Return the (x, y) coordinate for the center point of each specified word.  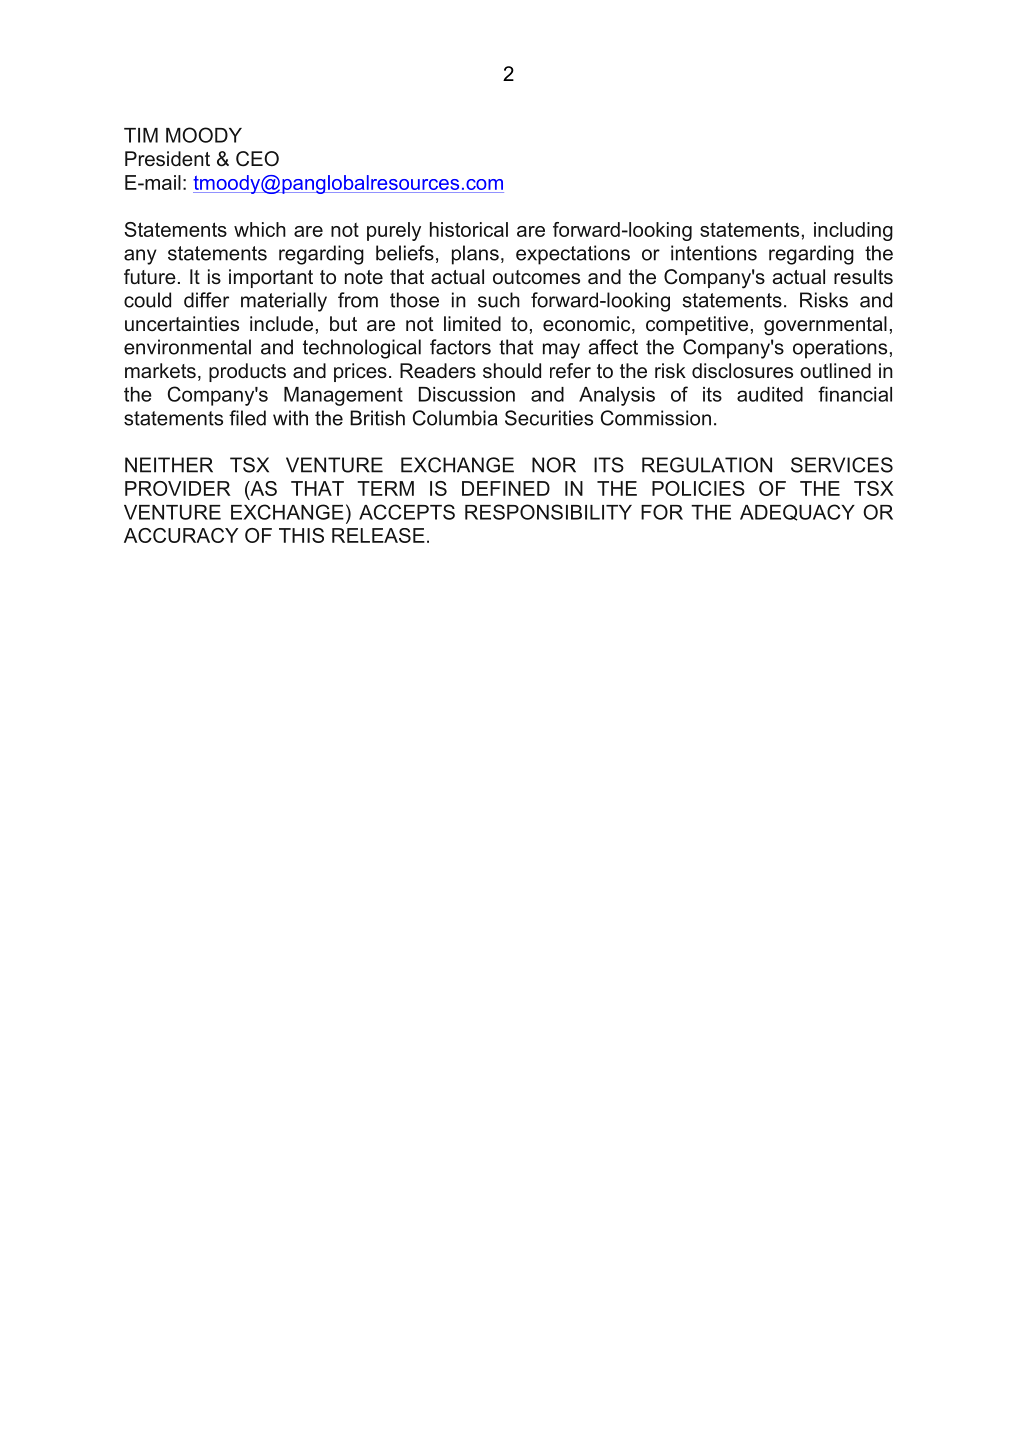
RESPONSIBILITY (548, 512)
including (853, 231)
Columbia (455, 418)
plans (475, 255)
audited (770, 394)
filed (247, 418)
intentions (714, 253)
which (260, 229)
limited (472, 323)
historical (469, 229)
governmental (825, 326)
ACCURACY (181, 535)
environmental (187, 347)
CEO (257, 159)
